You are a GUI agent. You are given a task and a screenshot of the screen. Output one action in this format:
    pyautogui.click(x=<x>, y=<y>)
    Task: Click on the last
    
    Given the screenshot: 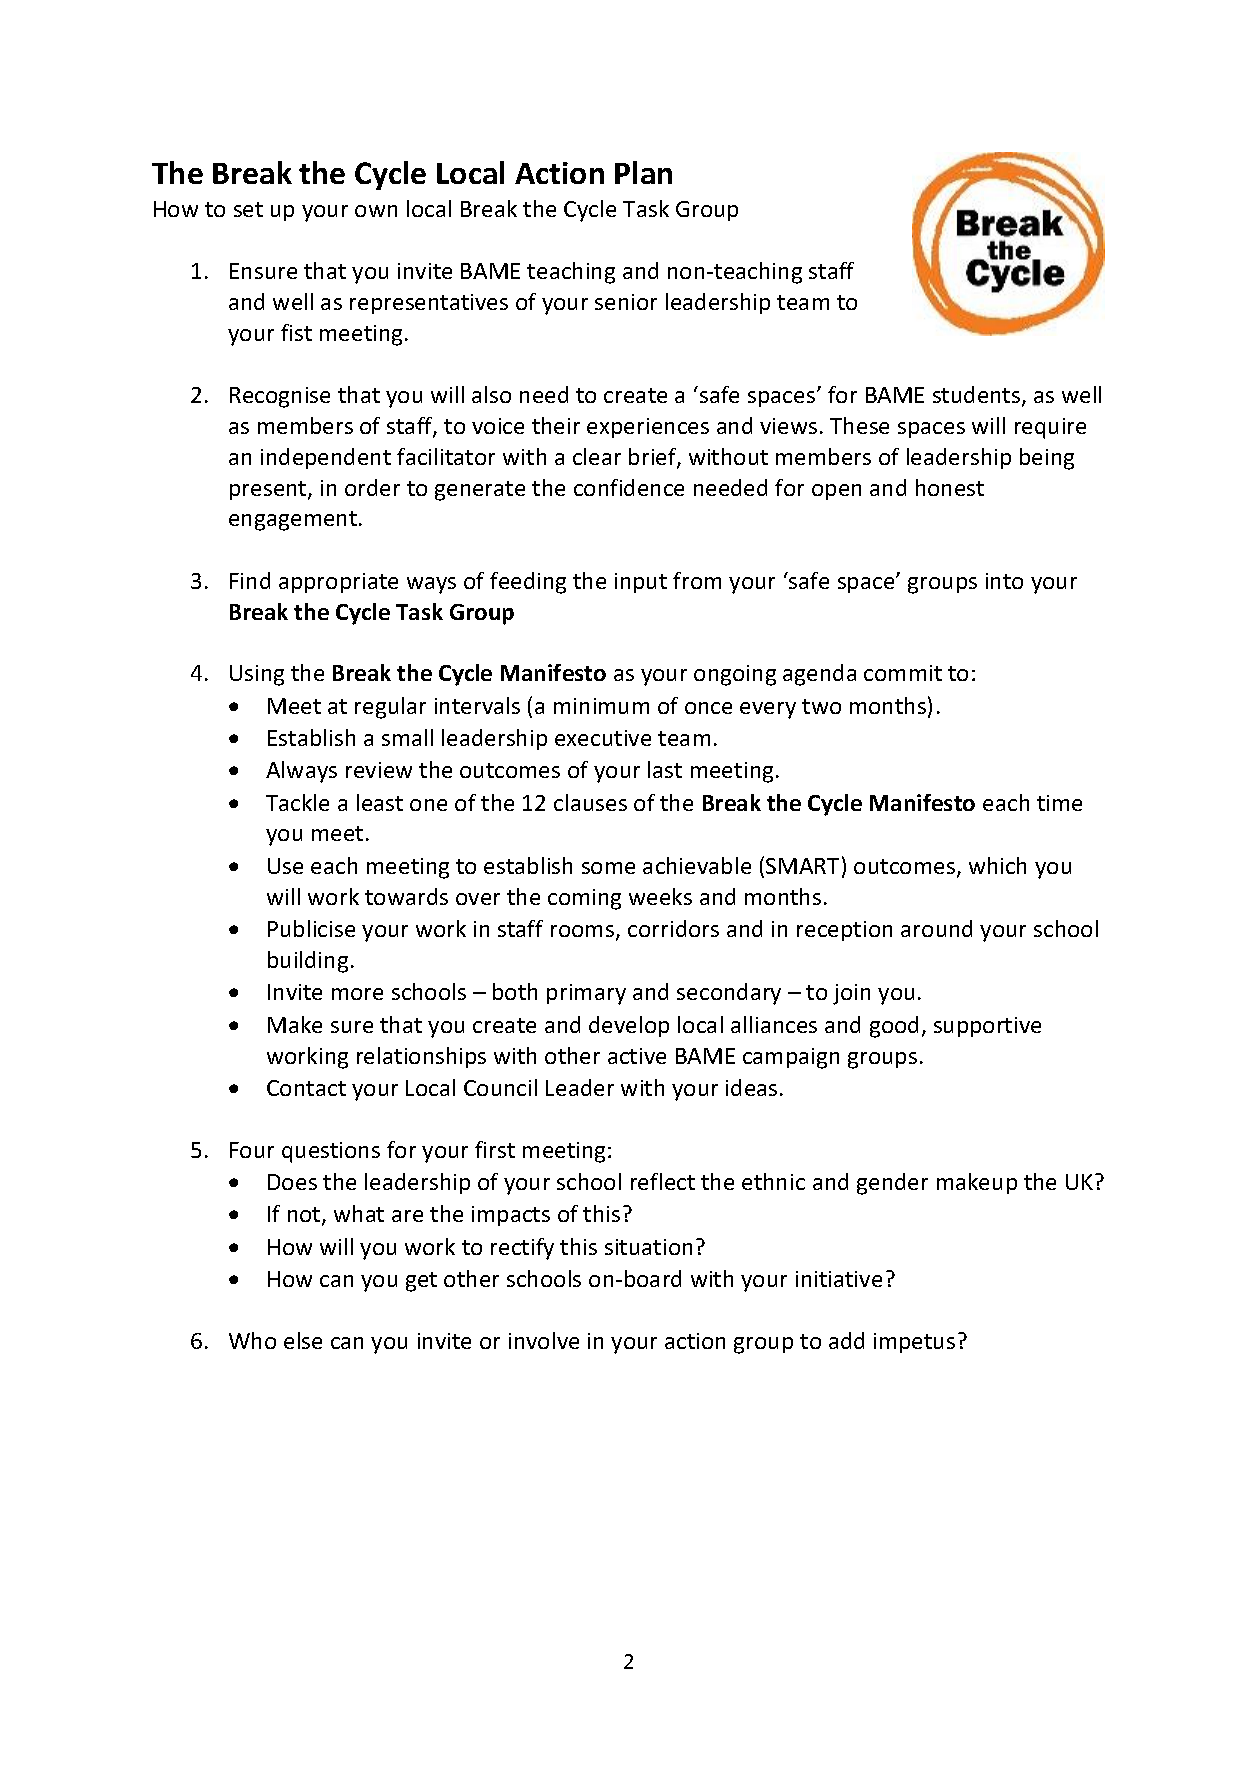 What is the action you would take?
    pyautogui.click(x=665, y=769)
